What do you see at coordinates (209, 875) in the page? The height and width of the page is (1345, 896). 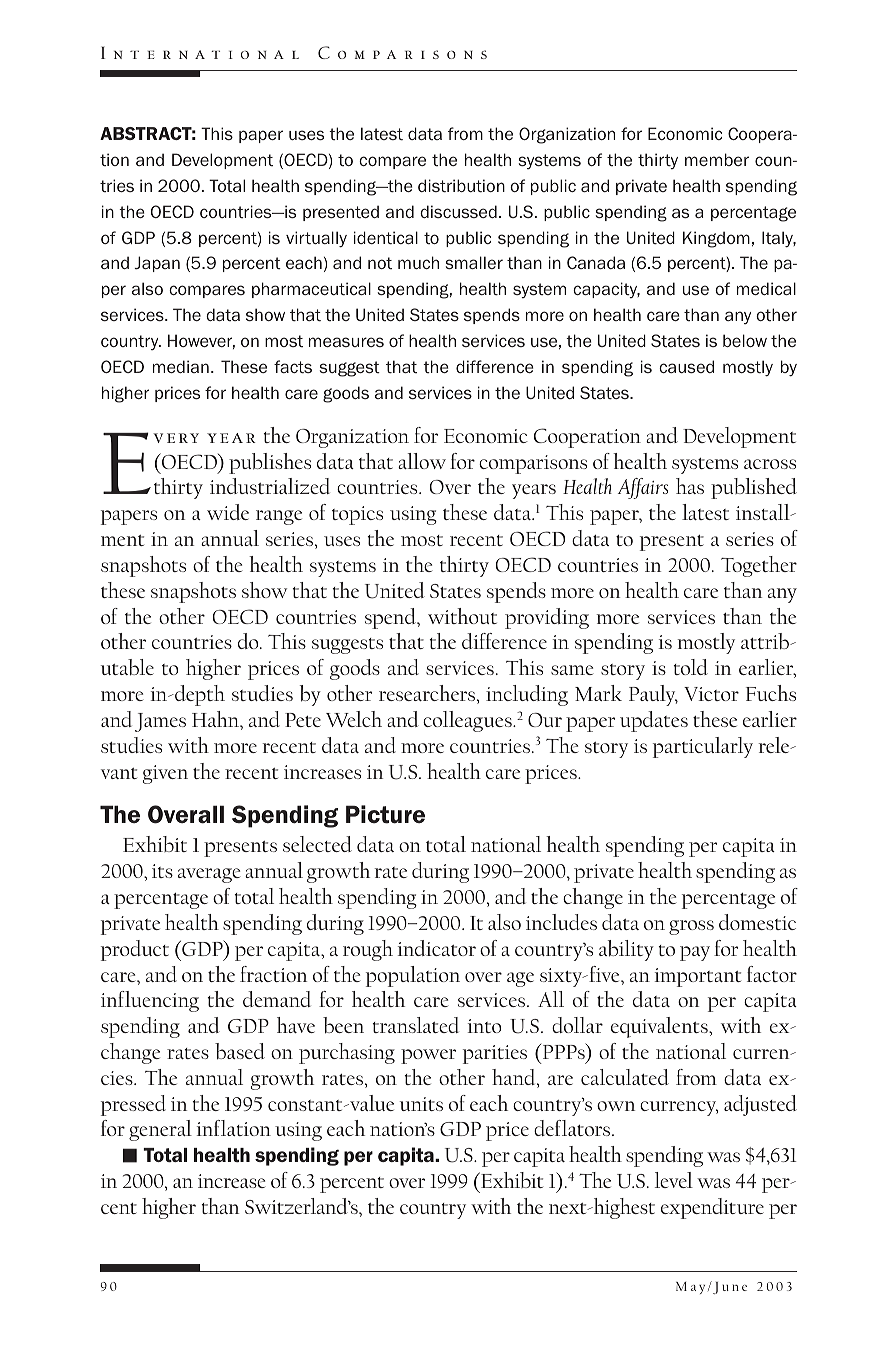 I see `average` at bounding box center [209, 875].
